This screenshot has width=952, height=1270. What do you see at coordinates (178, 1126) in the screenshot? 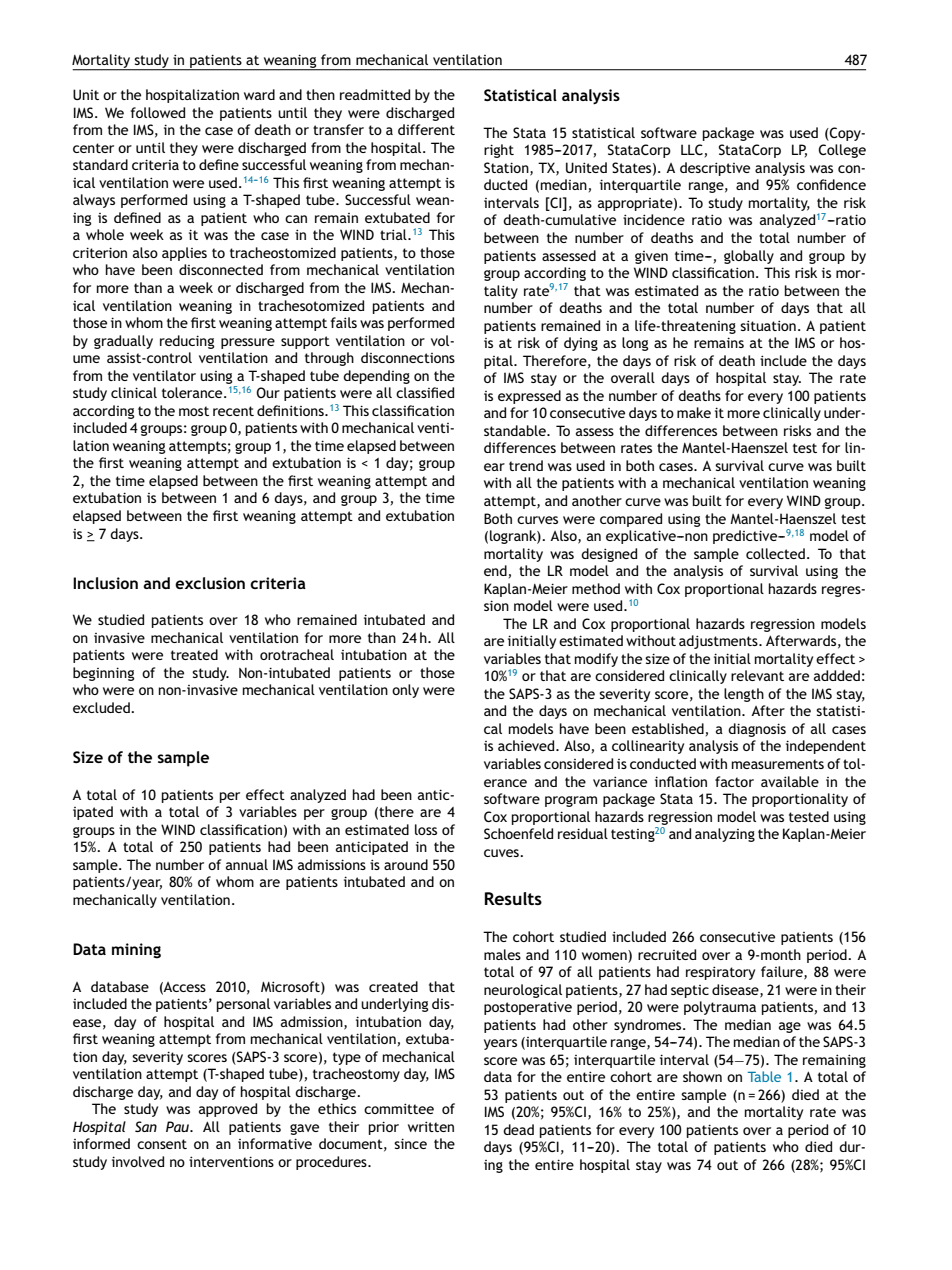
I see `Pau` at bounding box center [178, 1126].
